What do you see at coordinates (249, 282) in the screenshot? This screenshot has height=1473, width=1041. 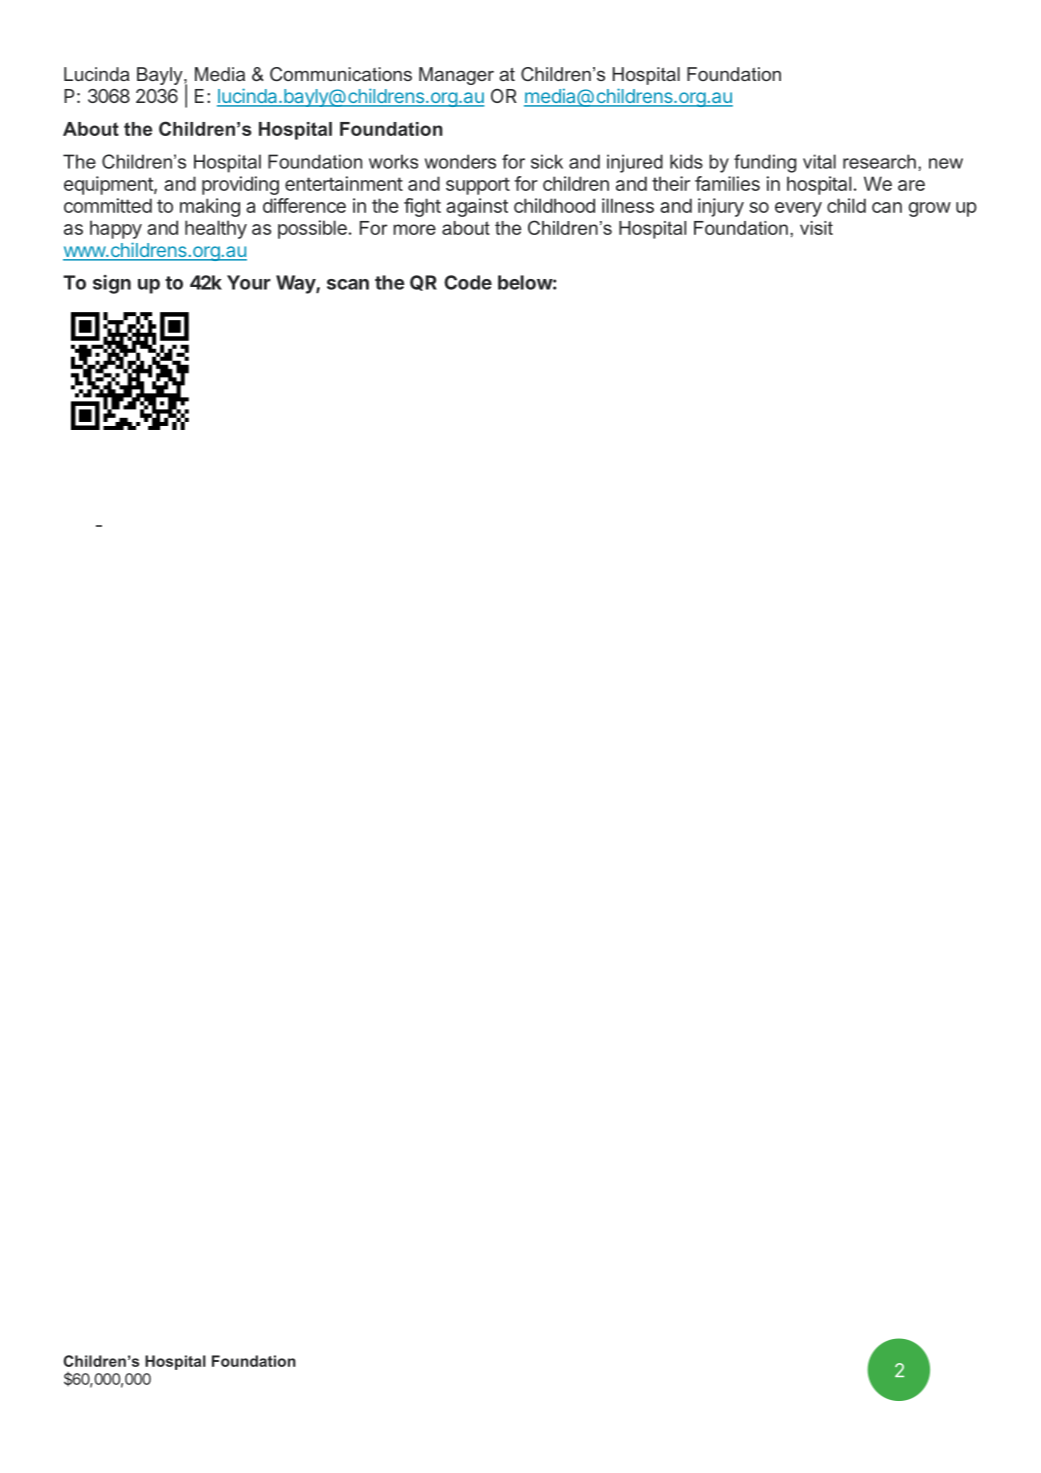 I see `Your` at bounding box center [249, 282].
